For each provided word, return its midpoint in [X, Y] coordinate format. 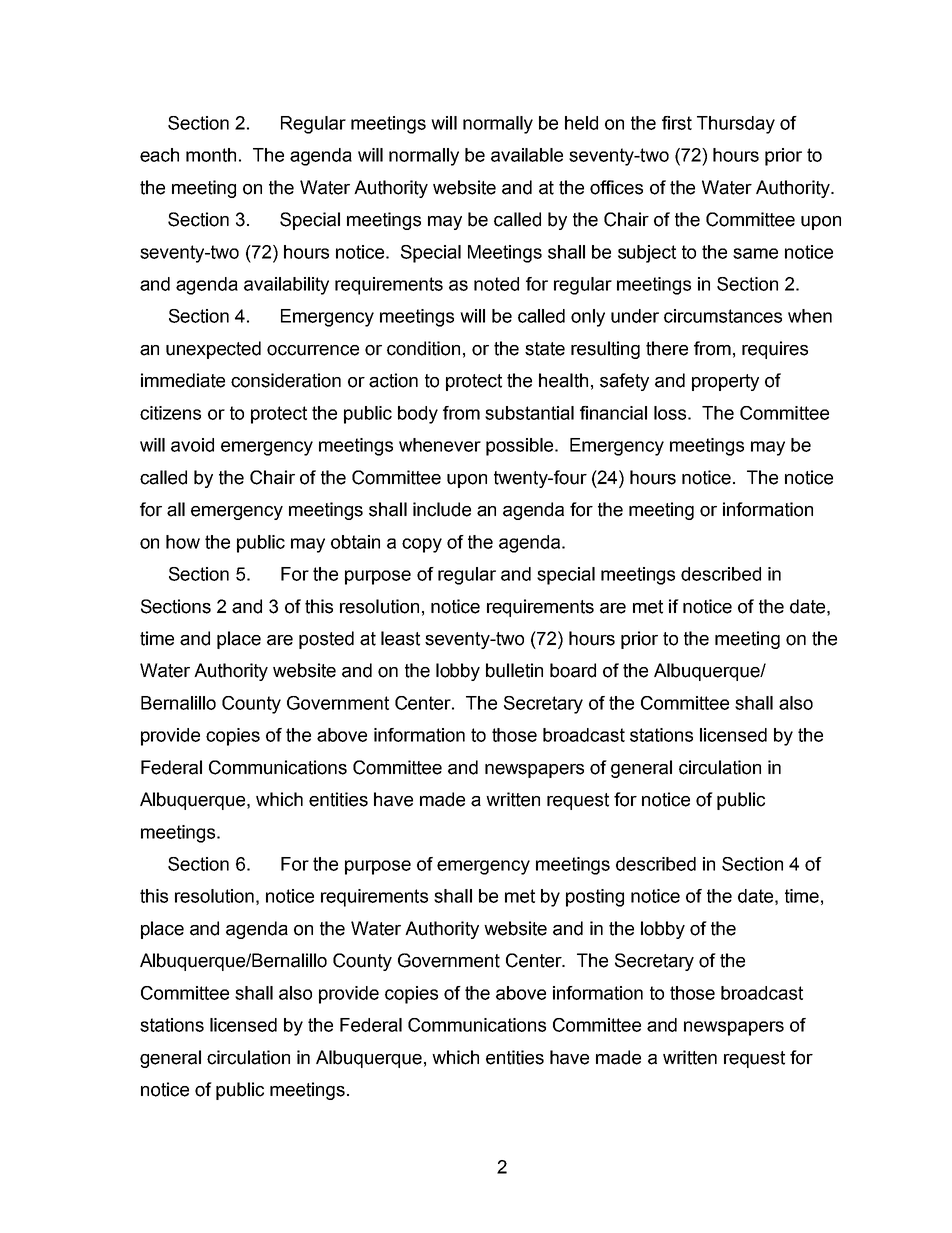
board [573, 670]
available [527, 155]
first [677, 123]
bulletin [514, 670]
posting [595, 898]
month [211, 155]
